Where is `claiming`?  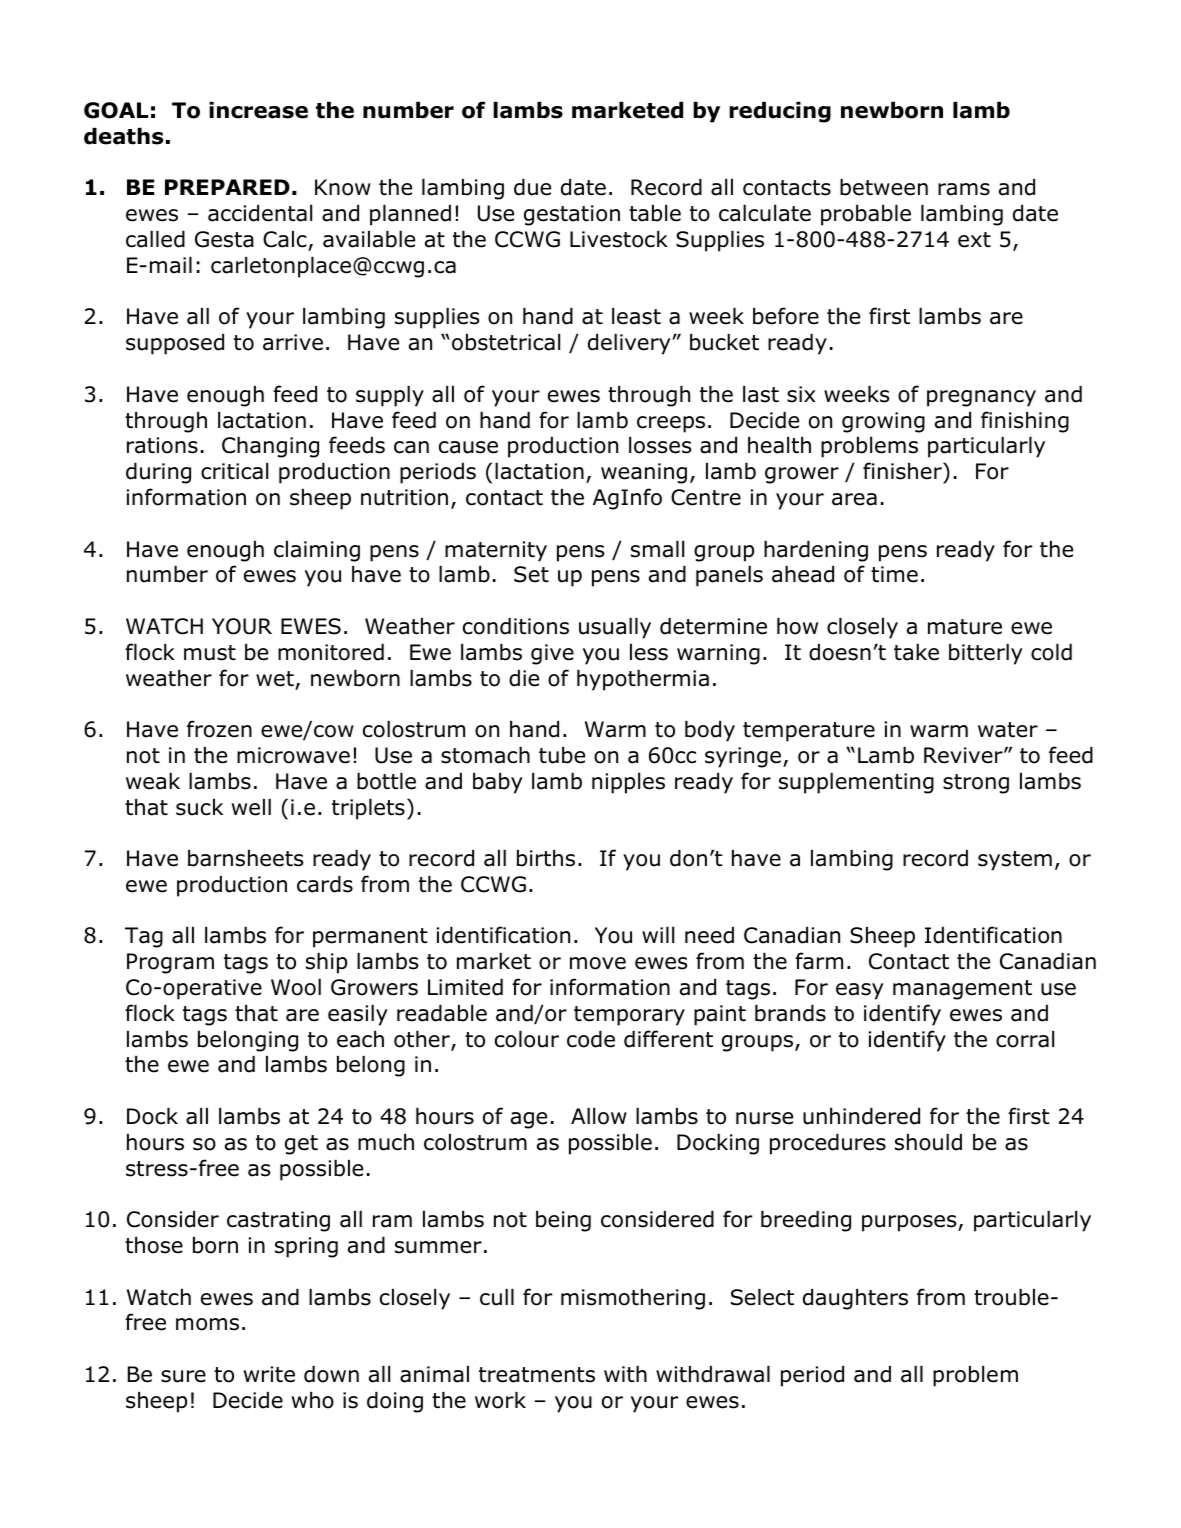
claiming is located at coordinates (317, 551).
